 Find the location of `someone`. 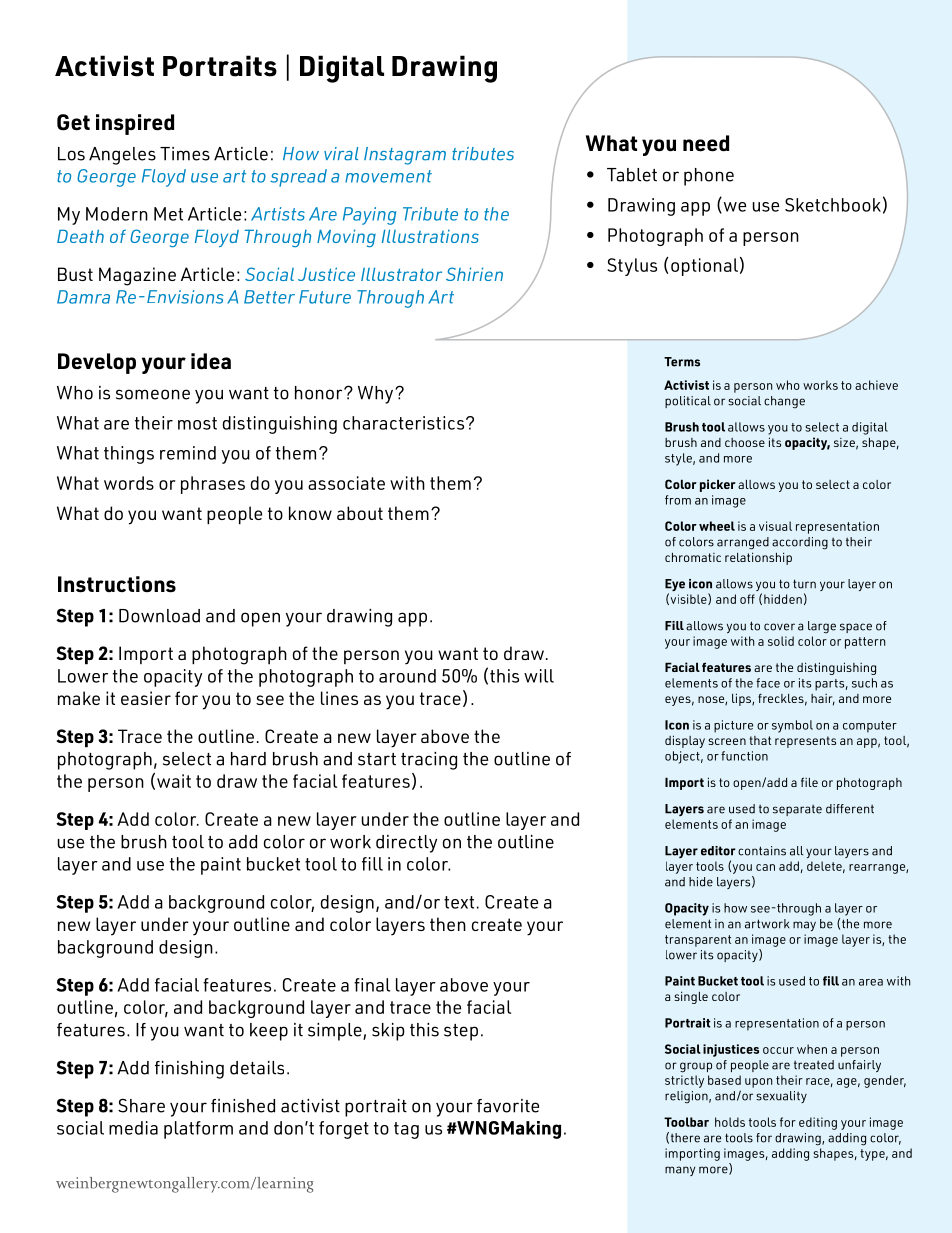

someone is located at coordinates (153, 394).
